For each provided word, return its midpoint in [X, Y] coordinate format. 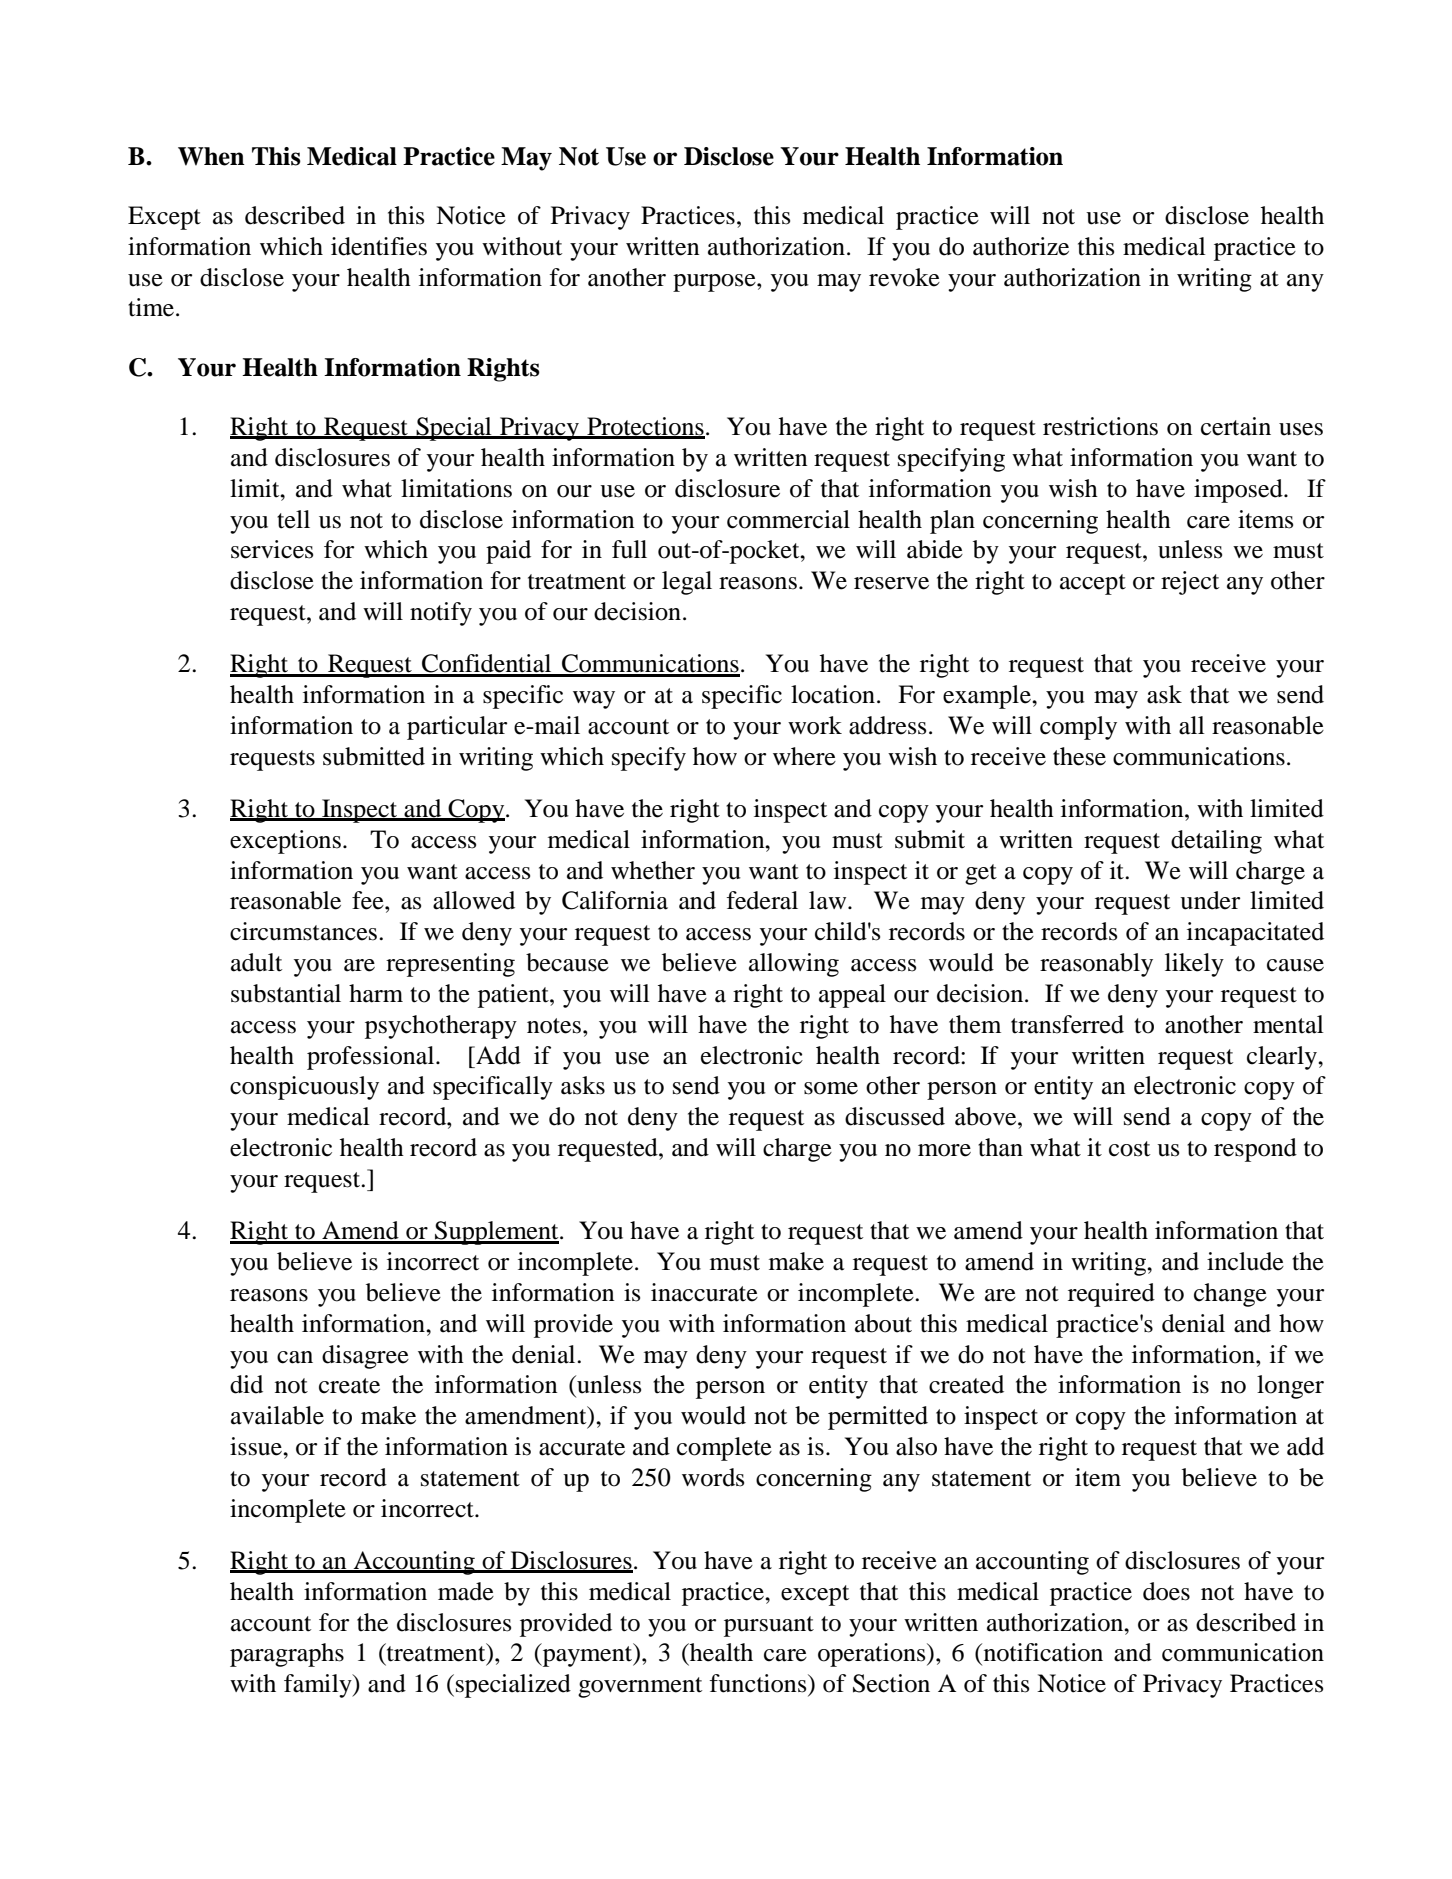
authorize [1021, 246]
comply [1078, 728]
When [211, 156]
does [1166, 1591]
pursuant [769, 1626]
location [833, 694]
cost [1129, 1149]
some [831, 1088]
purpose [715, 283]
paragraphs [287, 1655]
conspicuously [304, 1088]
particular [457, 728]
